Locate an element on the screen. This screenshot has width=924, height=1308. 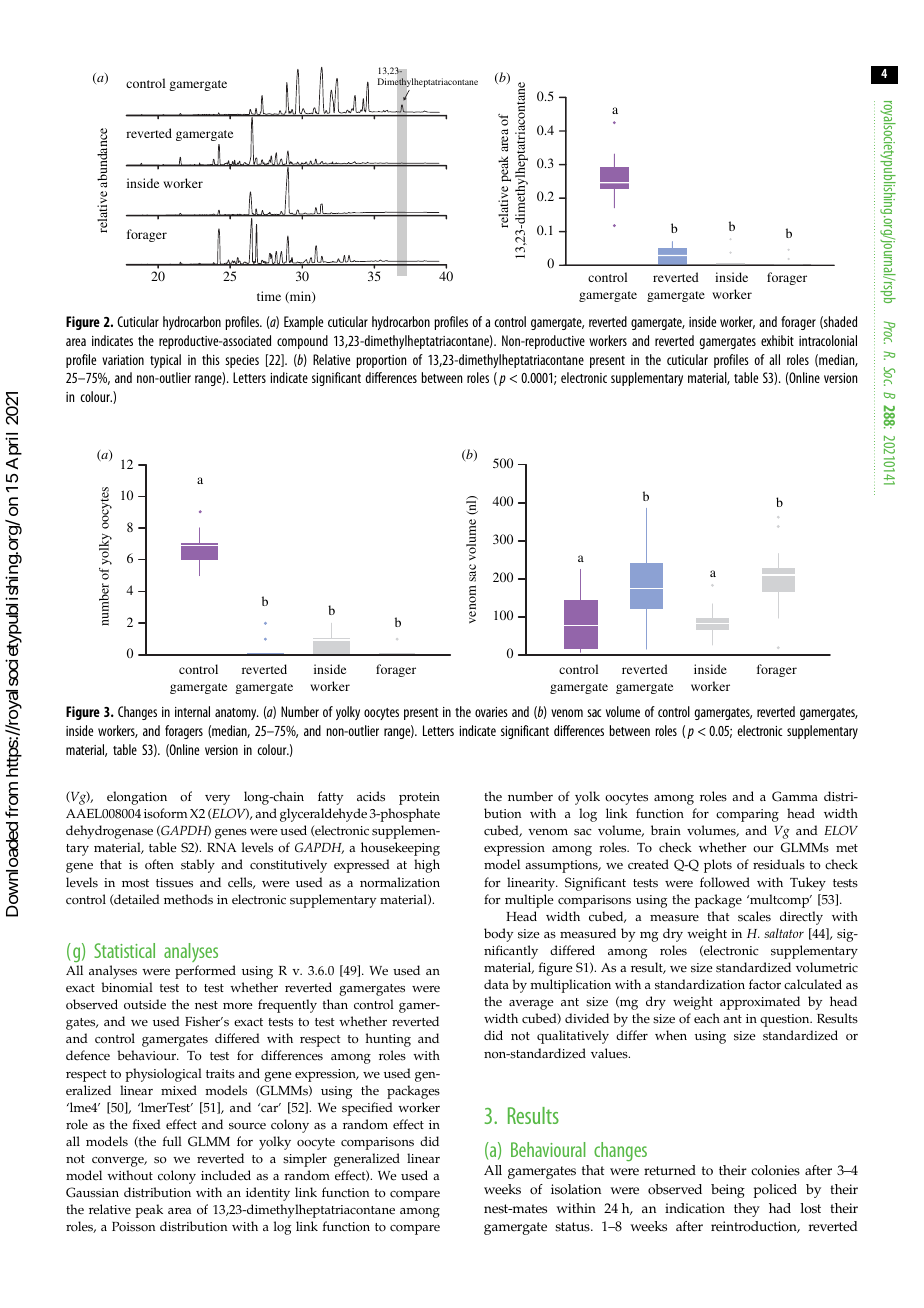
Gamma is located at coordinates (795, 796).
